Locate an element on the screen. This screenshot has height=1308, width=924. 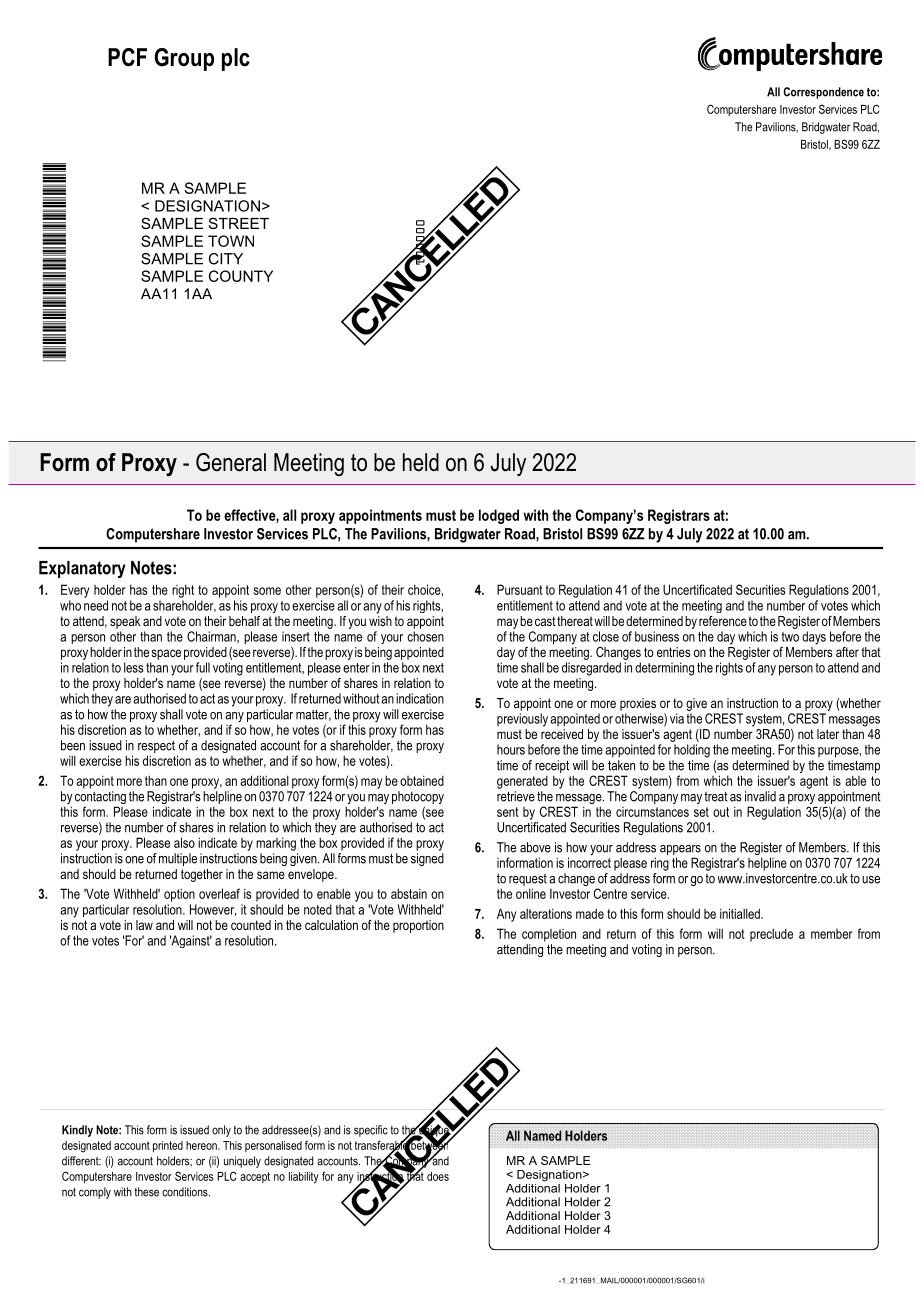
printed is located at coordinates (168, 1146).
